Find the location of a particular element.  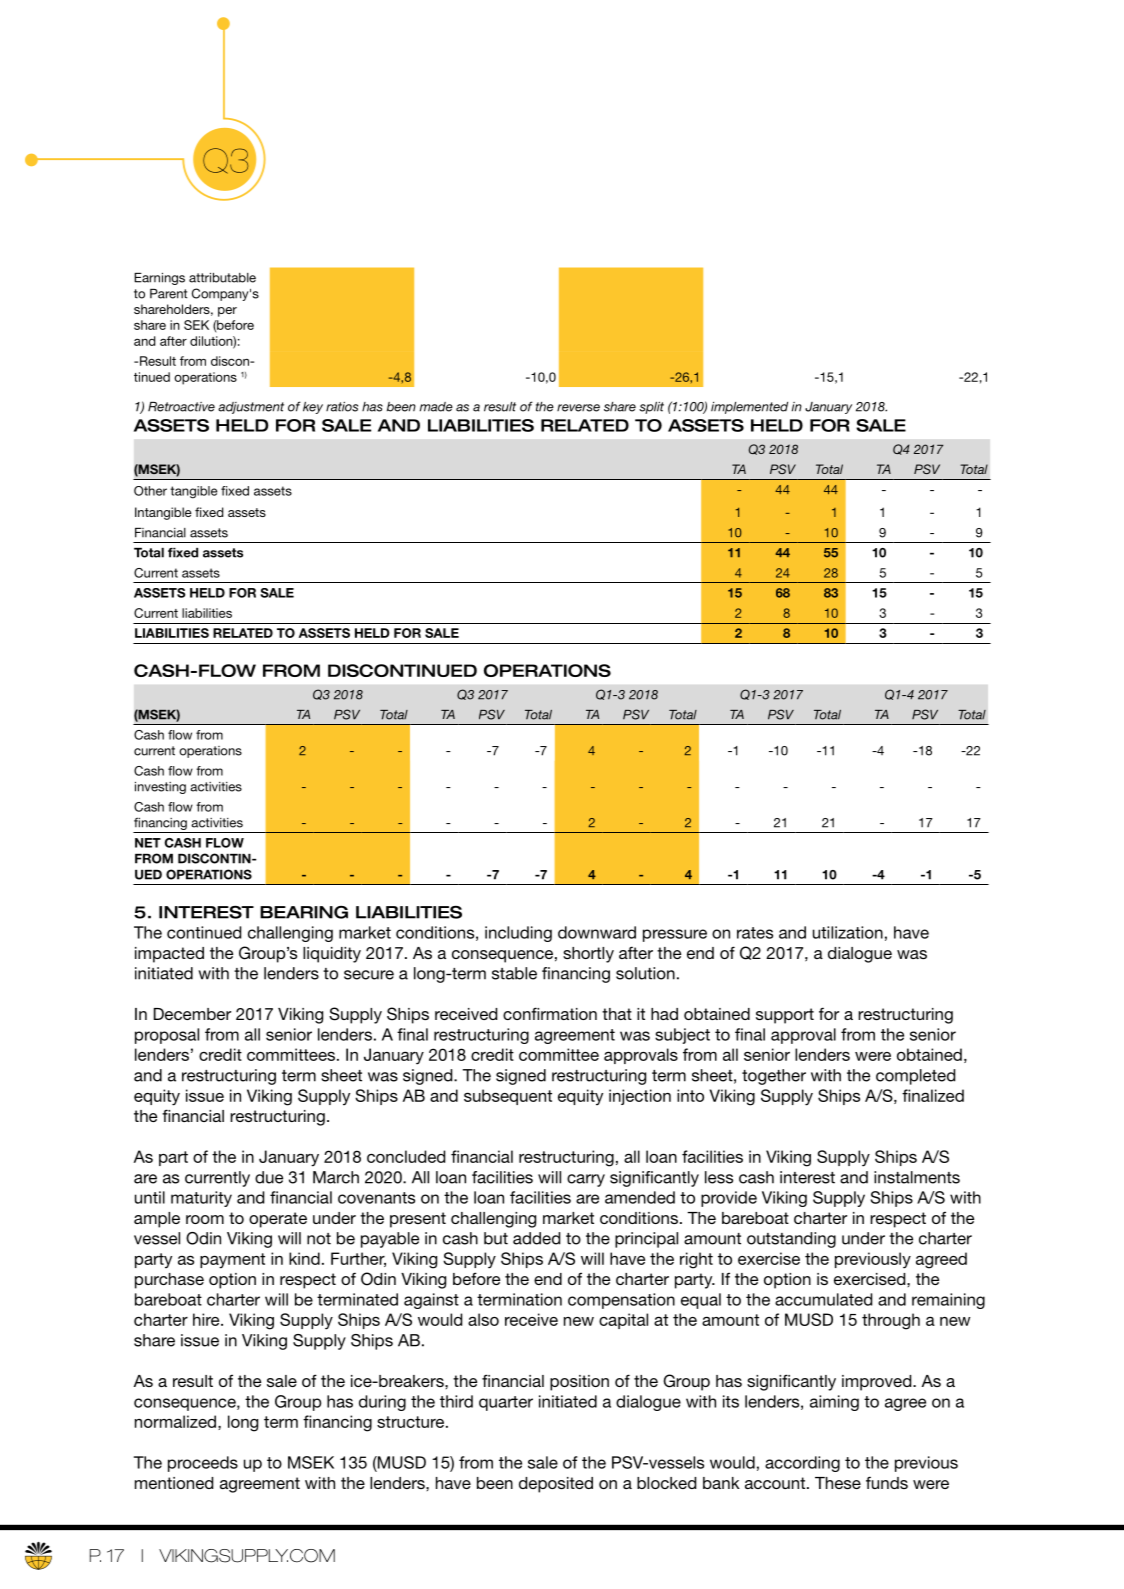

implemented is located at coordinates (749, 408).
